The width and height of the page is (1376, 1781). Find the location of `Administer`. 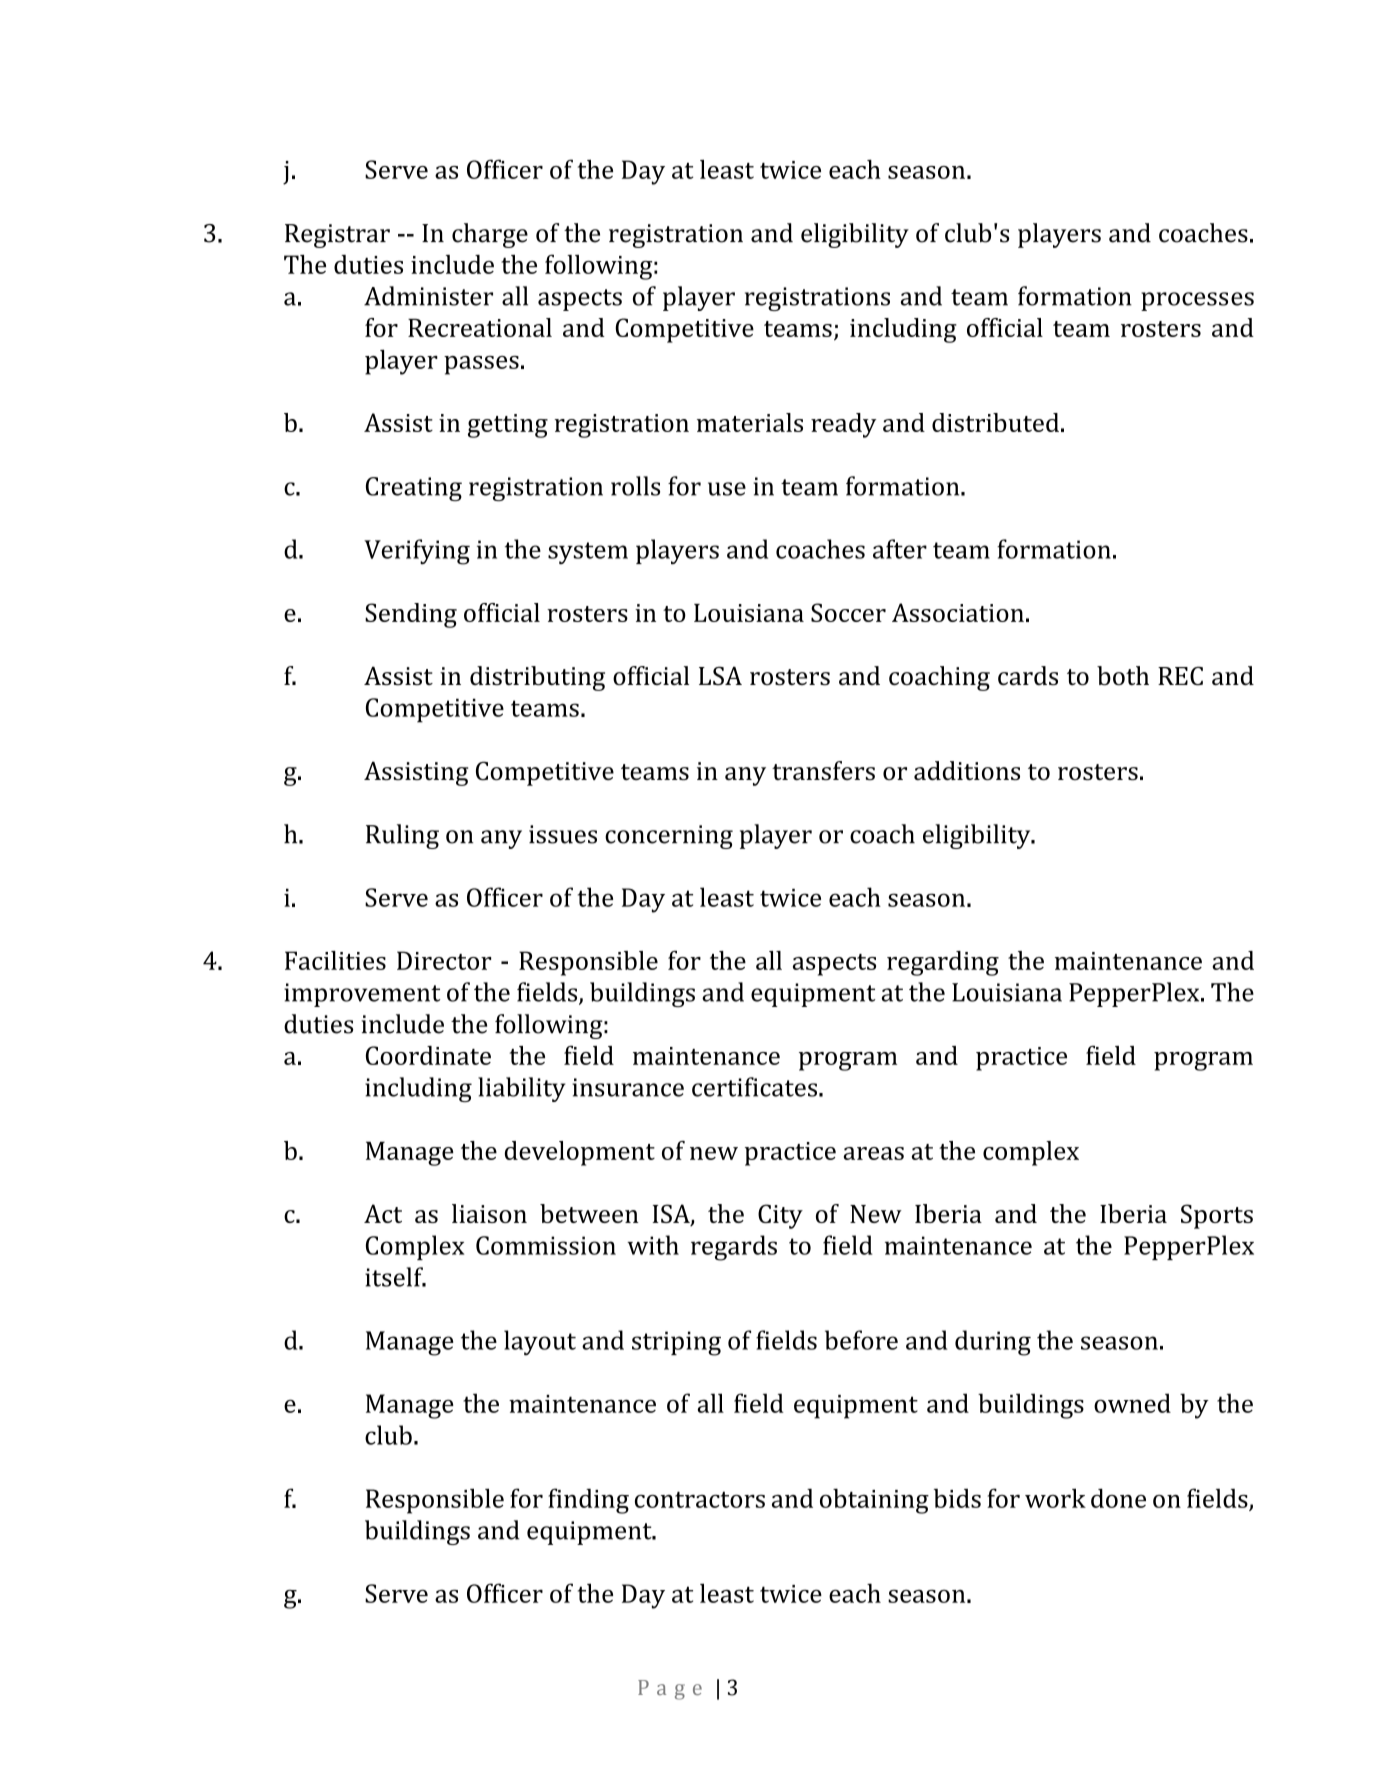

Administer is located at coordinates (428, 296).
